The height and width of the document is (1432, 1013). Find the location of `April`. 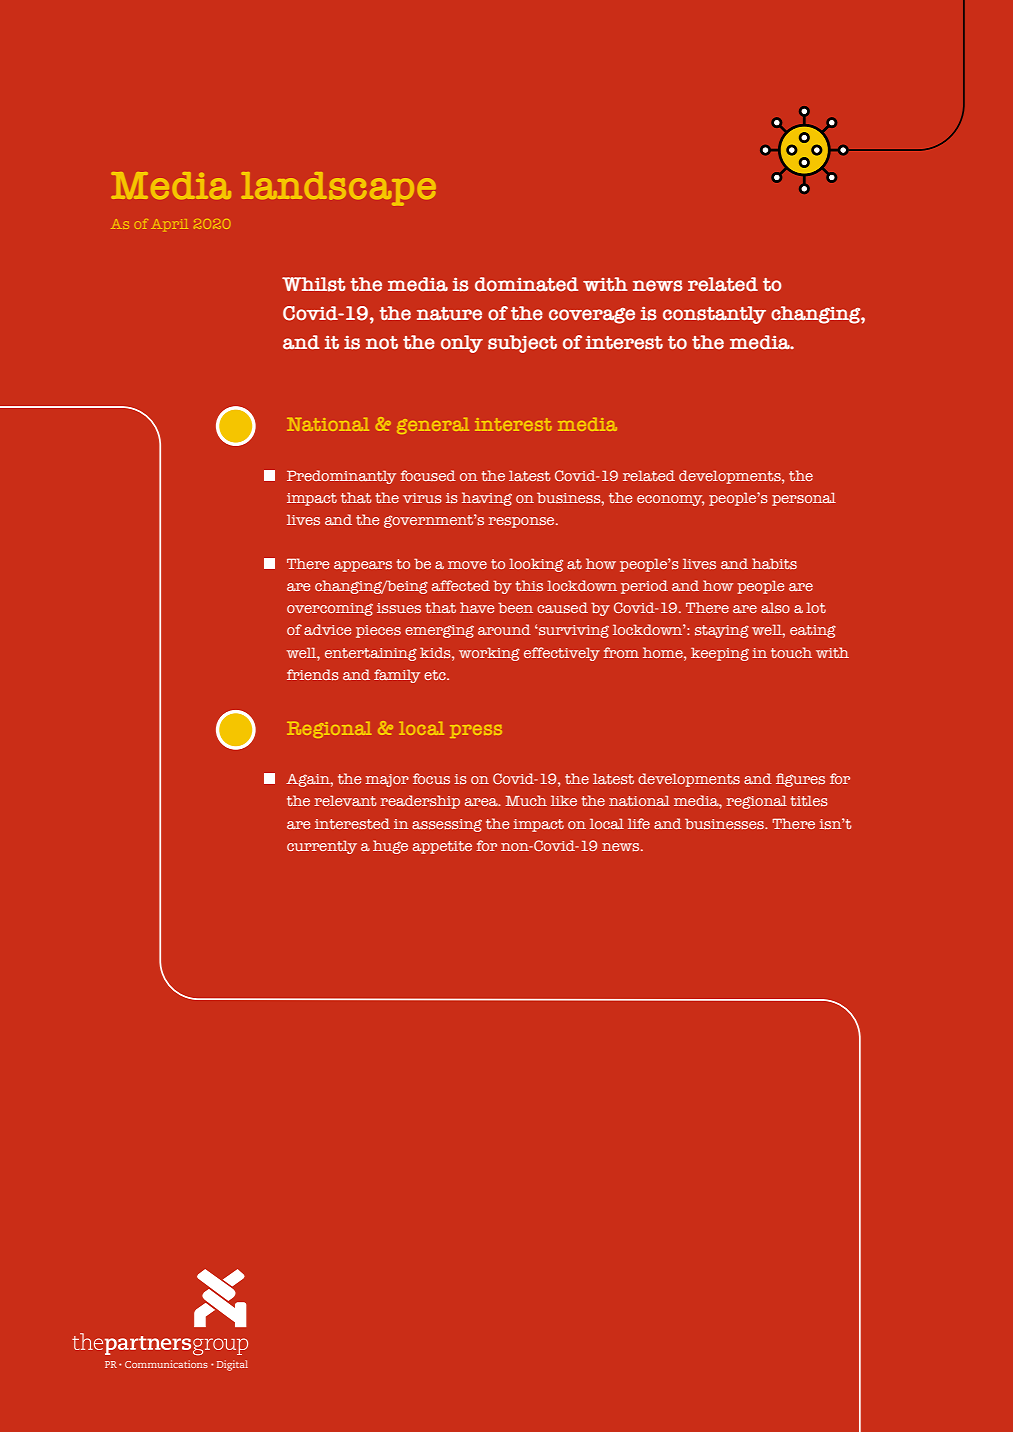

April is located at coordinates (171, 225).
